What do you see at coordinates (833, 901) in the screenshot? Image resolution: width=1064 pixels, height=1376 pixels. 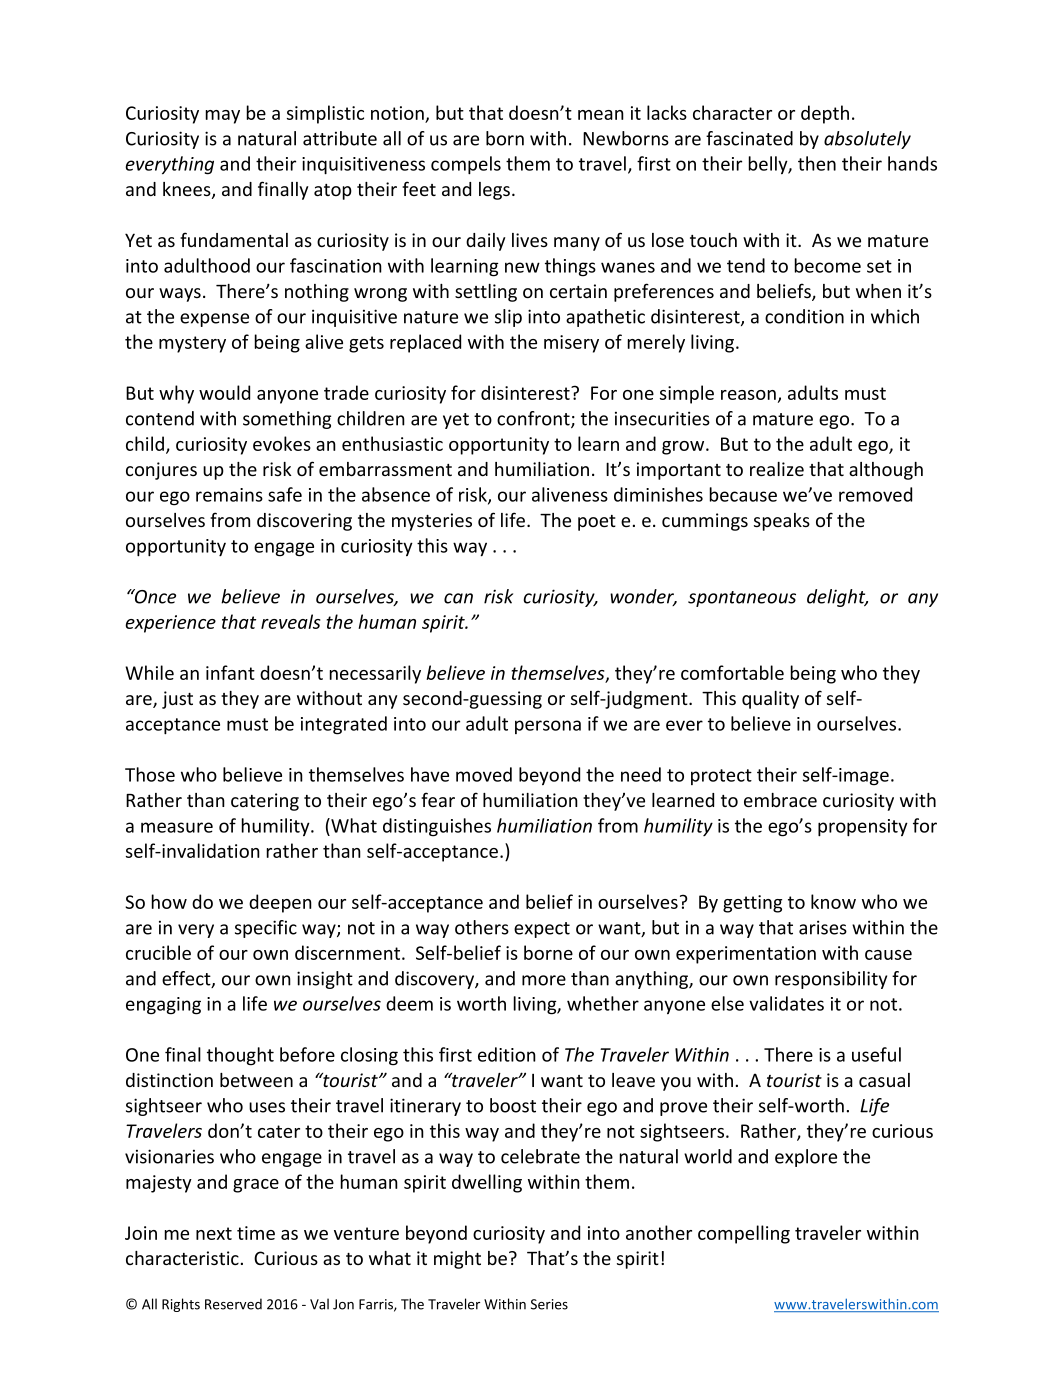 I see `know` at bounding box center [833, 901].
